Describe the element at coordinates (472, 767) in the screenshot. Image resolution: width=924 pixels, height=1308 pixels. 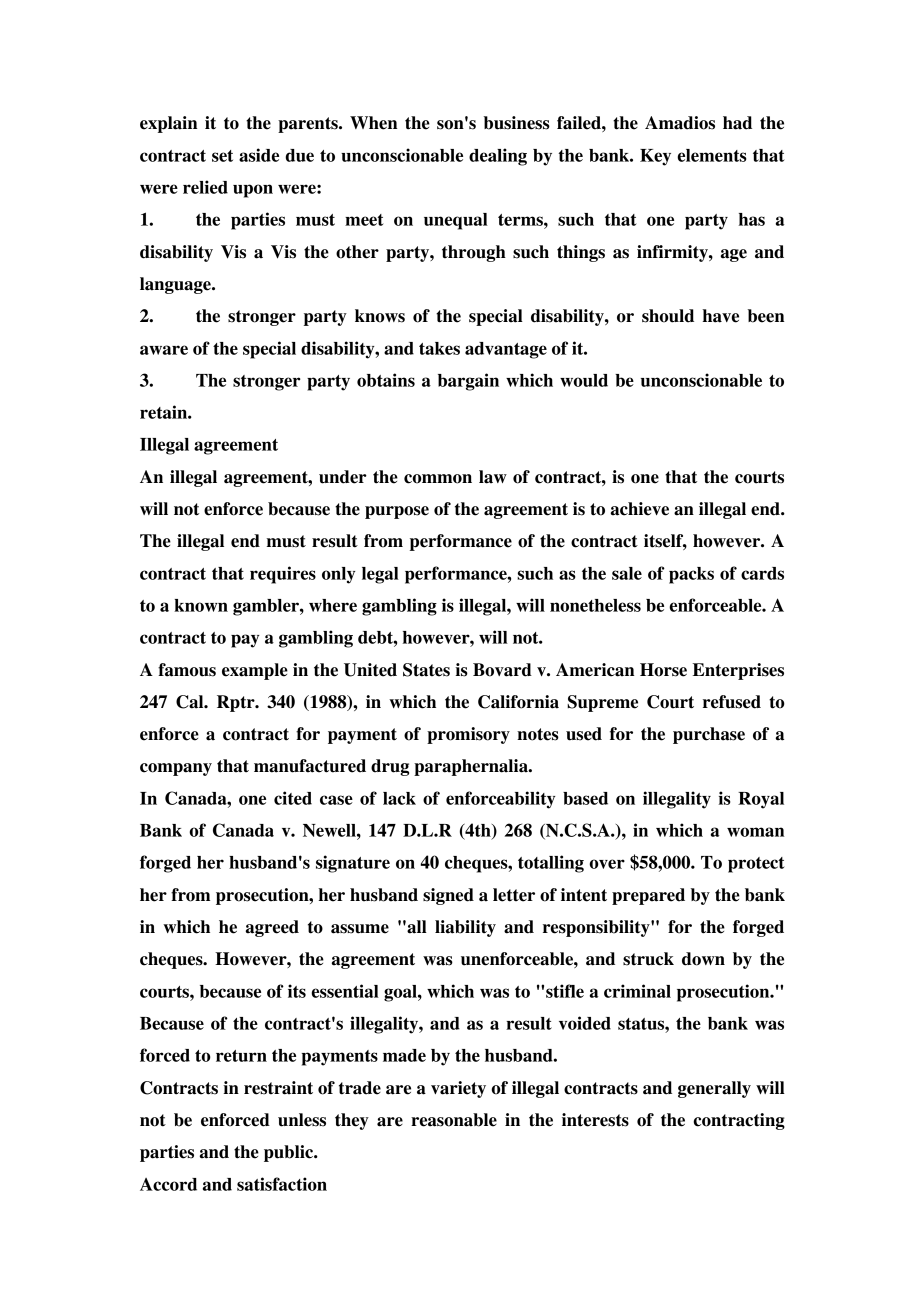
I see `paraphernalia` at that location.
